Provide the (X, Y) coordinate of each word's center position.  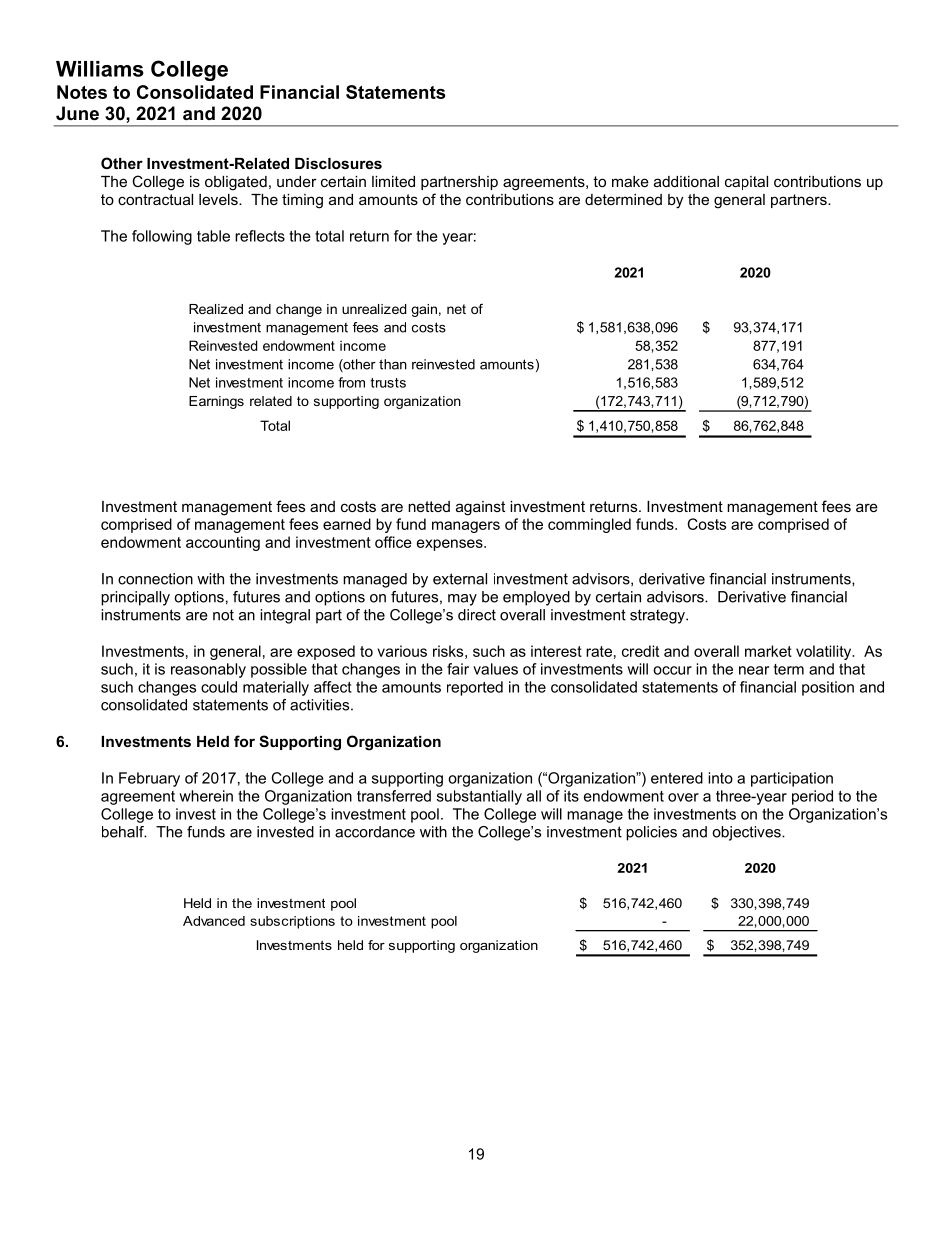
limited (393, 181)
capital (746, 183)
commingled (589, 525)
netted (429, 506)
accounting (223, 543)
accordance (375, 832)
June (77, 113)
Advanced (214, 921)
